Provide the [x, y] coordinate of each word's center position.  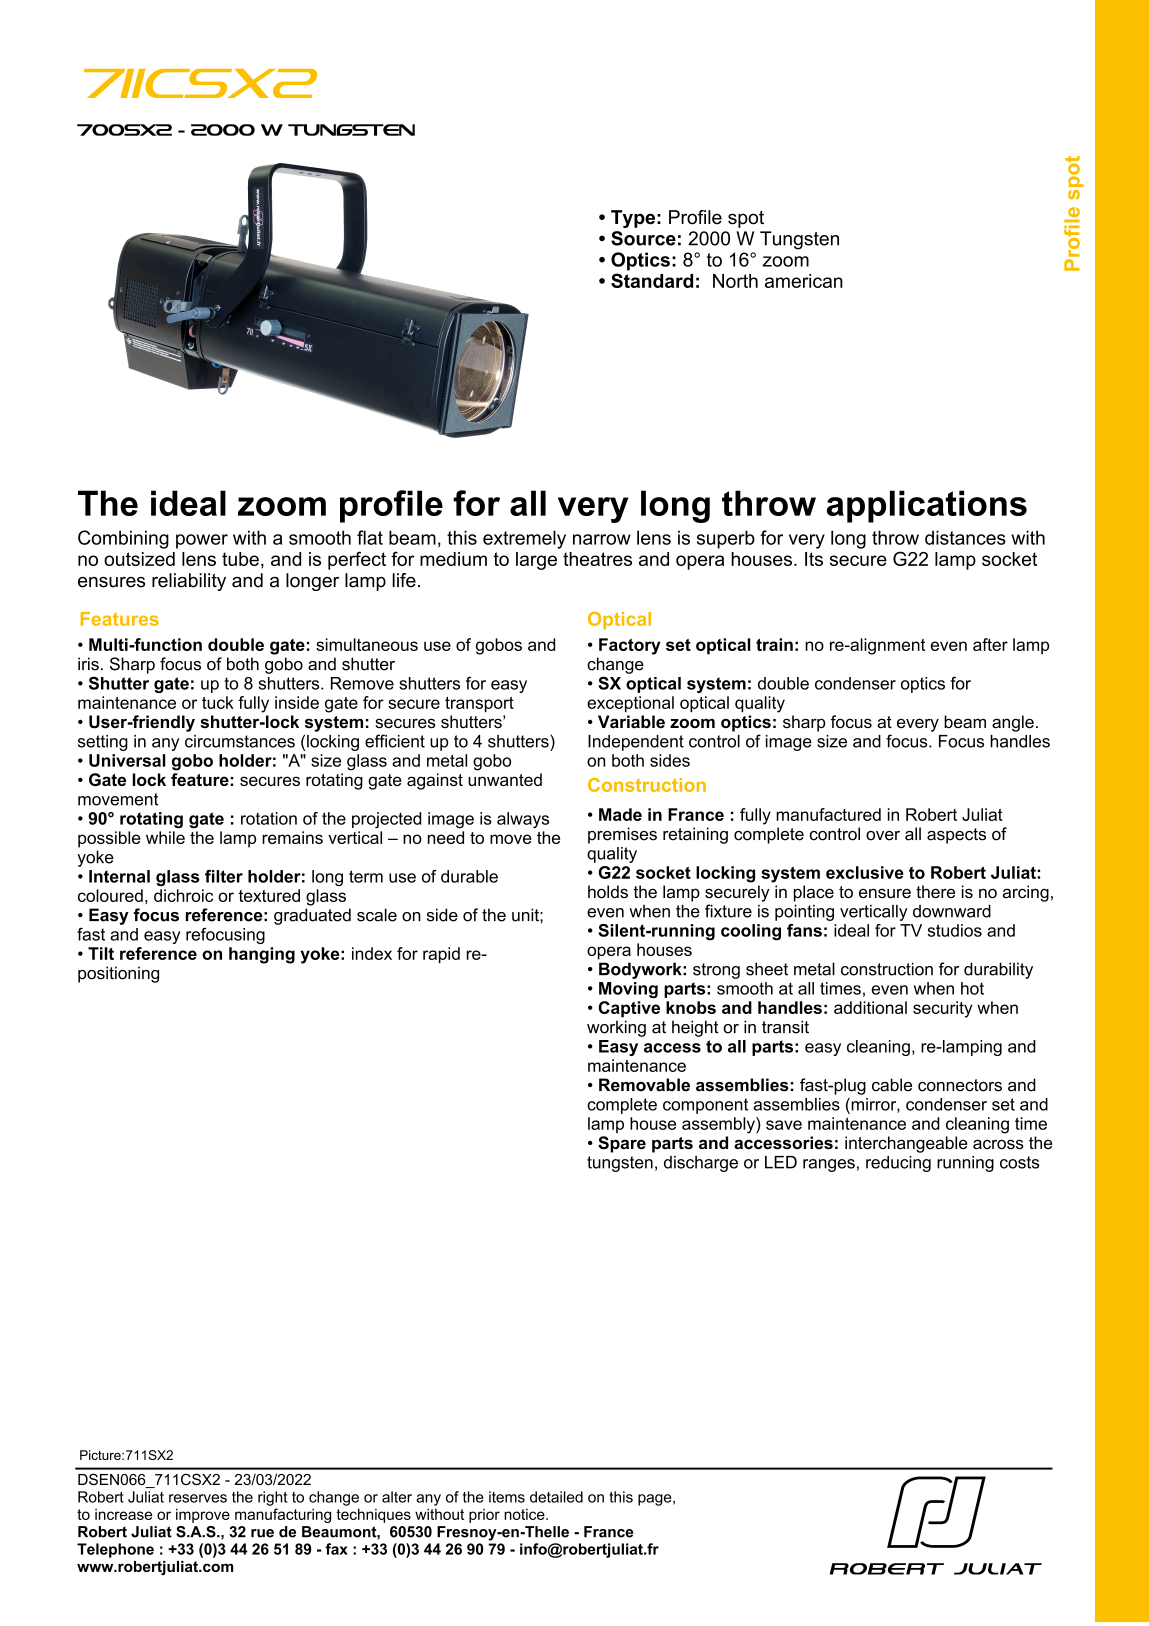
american [804, 281]
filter [224, 876]
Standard [652, 280]
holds [608, 892]
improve [203, 1515]
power [202, 541]
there [935, 891]
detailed [556, 1497]
